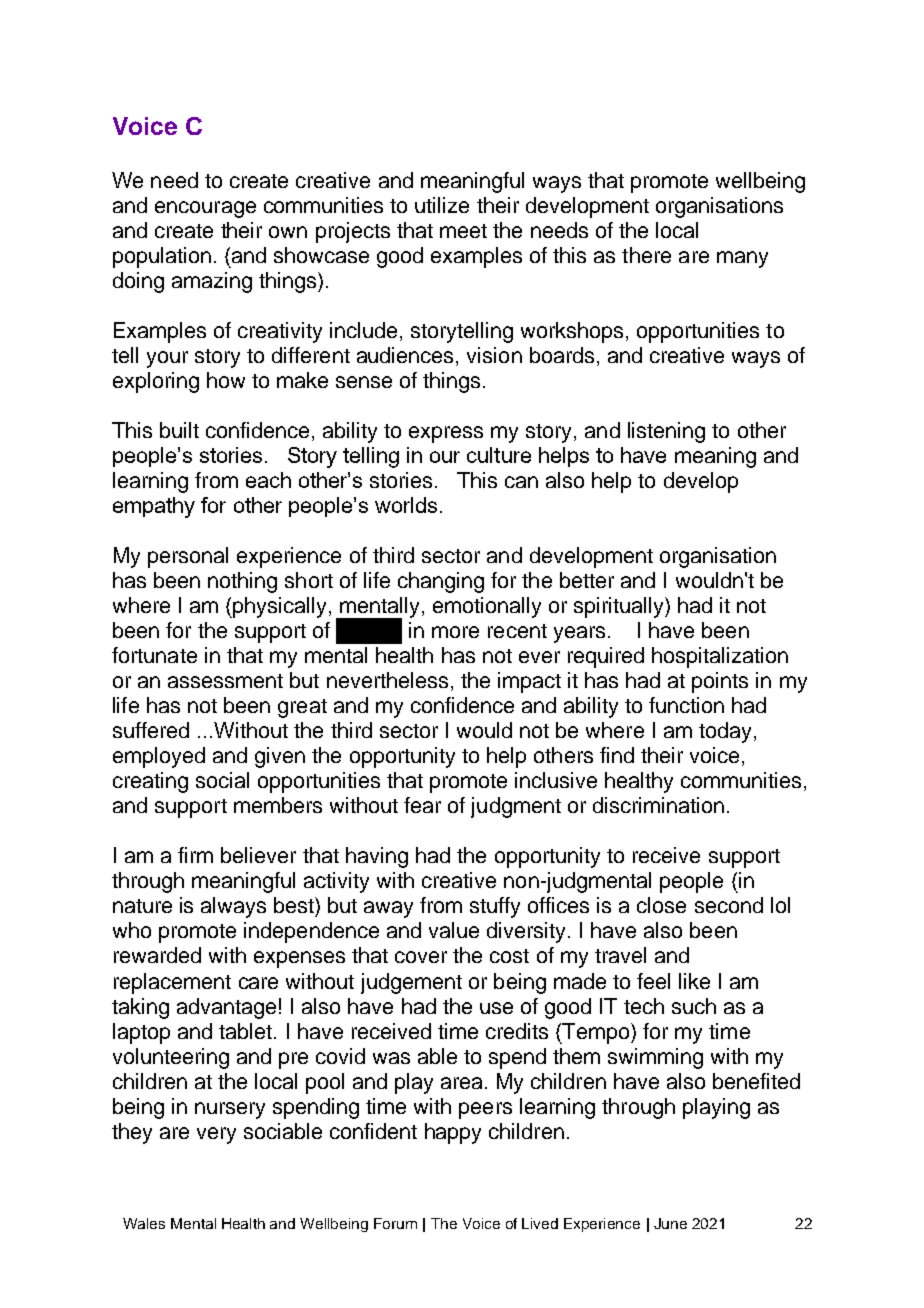  What do you see at coordinates (742, 259) in the screenshot?
I see `many` at bounding box center [742, 259].
